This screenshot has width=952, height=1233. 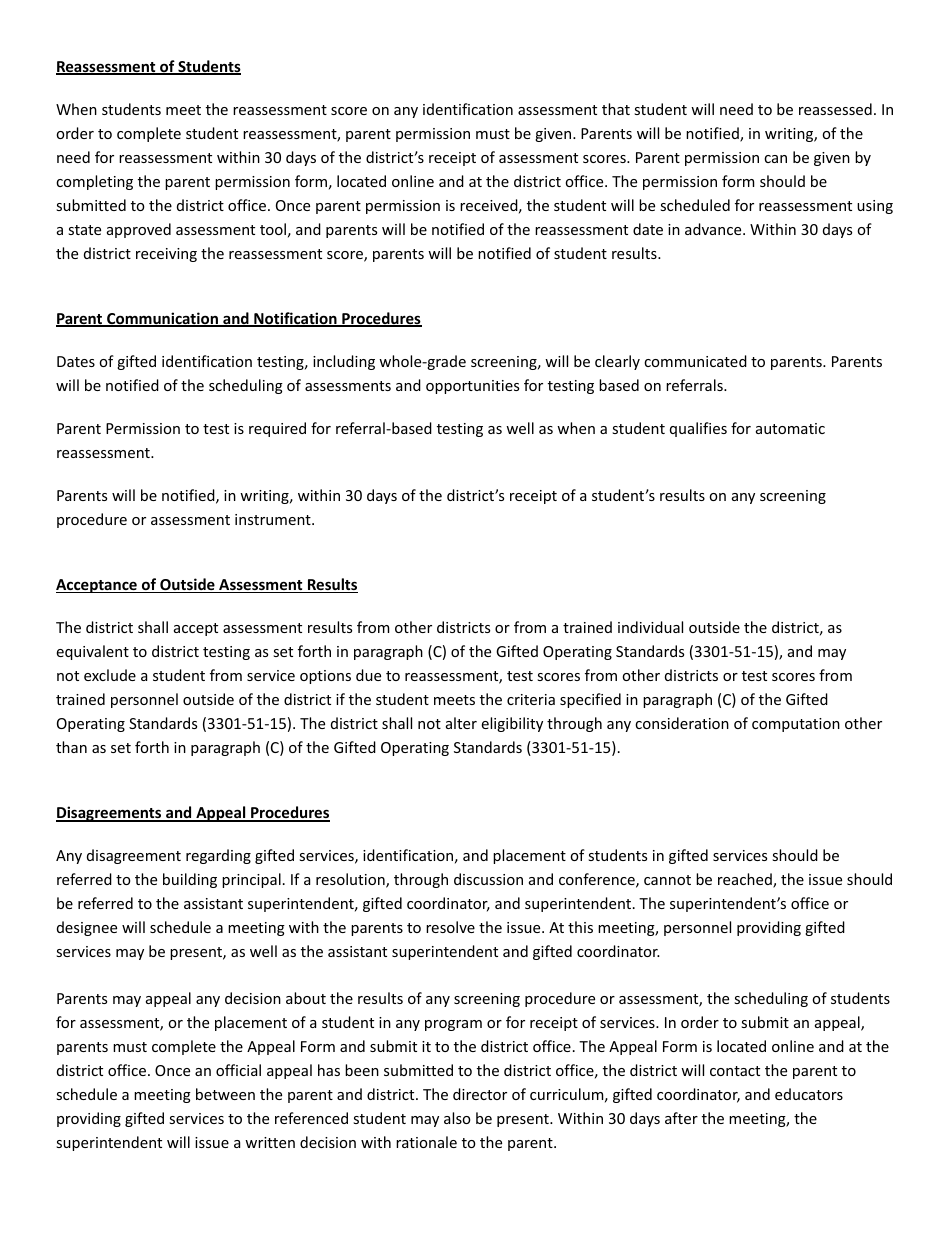 I want to click on individual, so click(x=650, y=627).
